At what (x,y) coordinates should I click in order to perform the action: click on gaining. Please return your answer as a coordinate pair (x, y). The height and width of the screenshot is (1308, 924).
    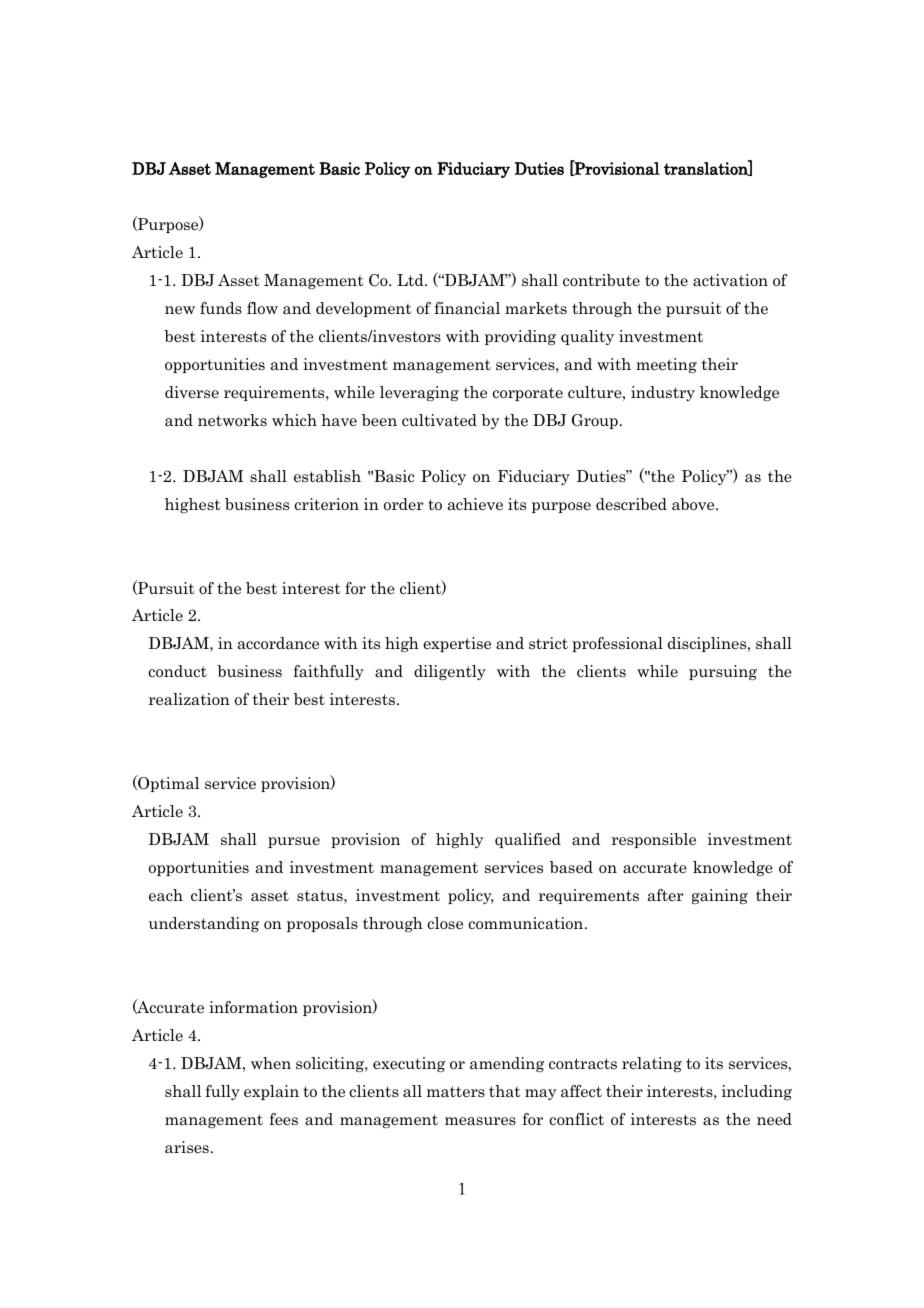
    Looking at the image, I should click on (720, 896).
